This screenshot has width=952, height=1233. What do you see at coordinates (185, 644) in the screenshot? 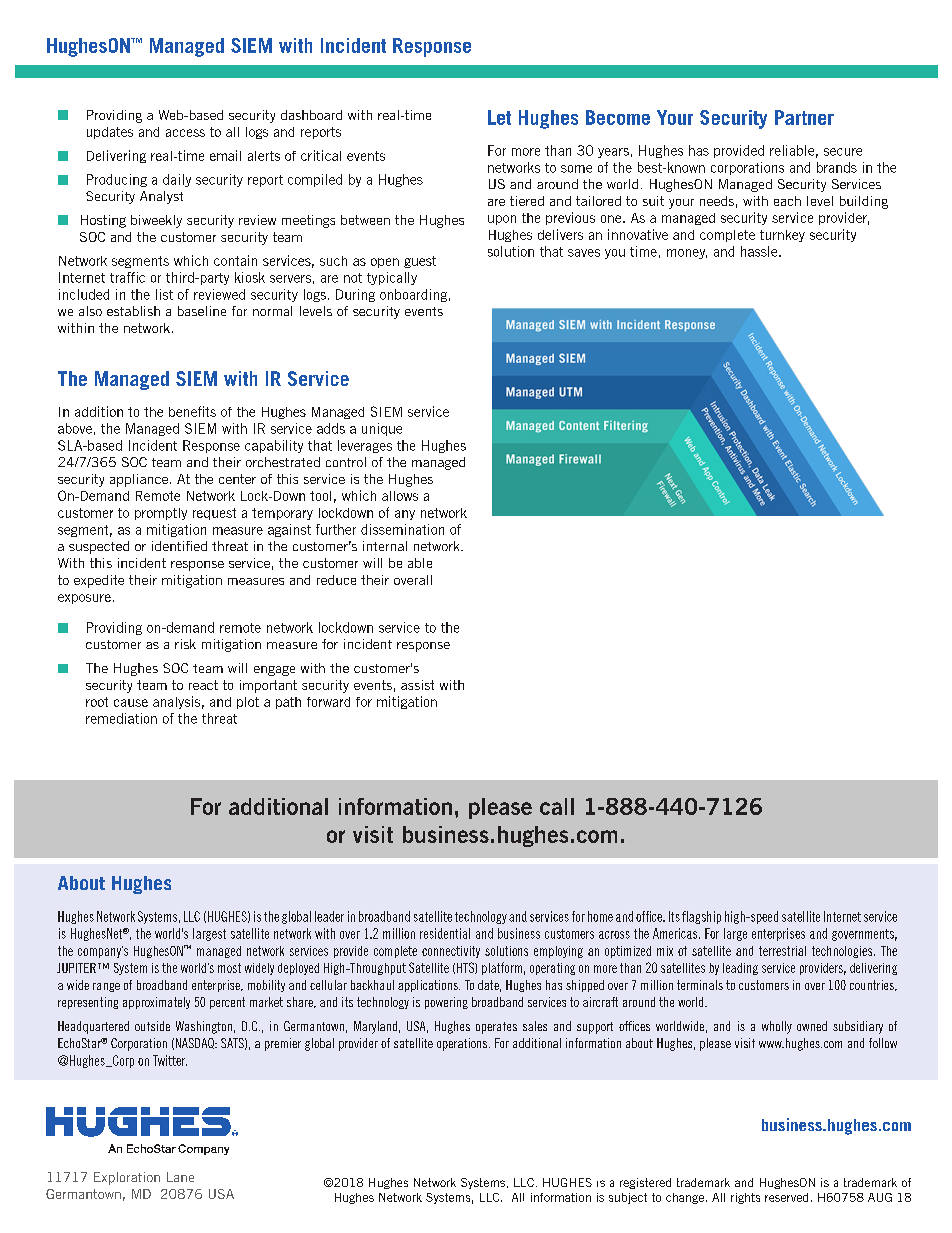
I see `risk` at bounding box center [185, 644].
